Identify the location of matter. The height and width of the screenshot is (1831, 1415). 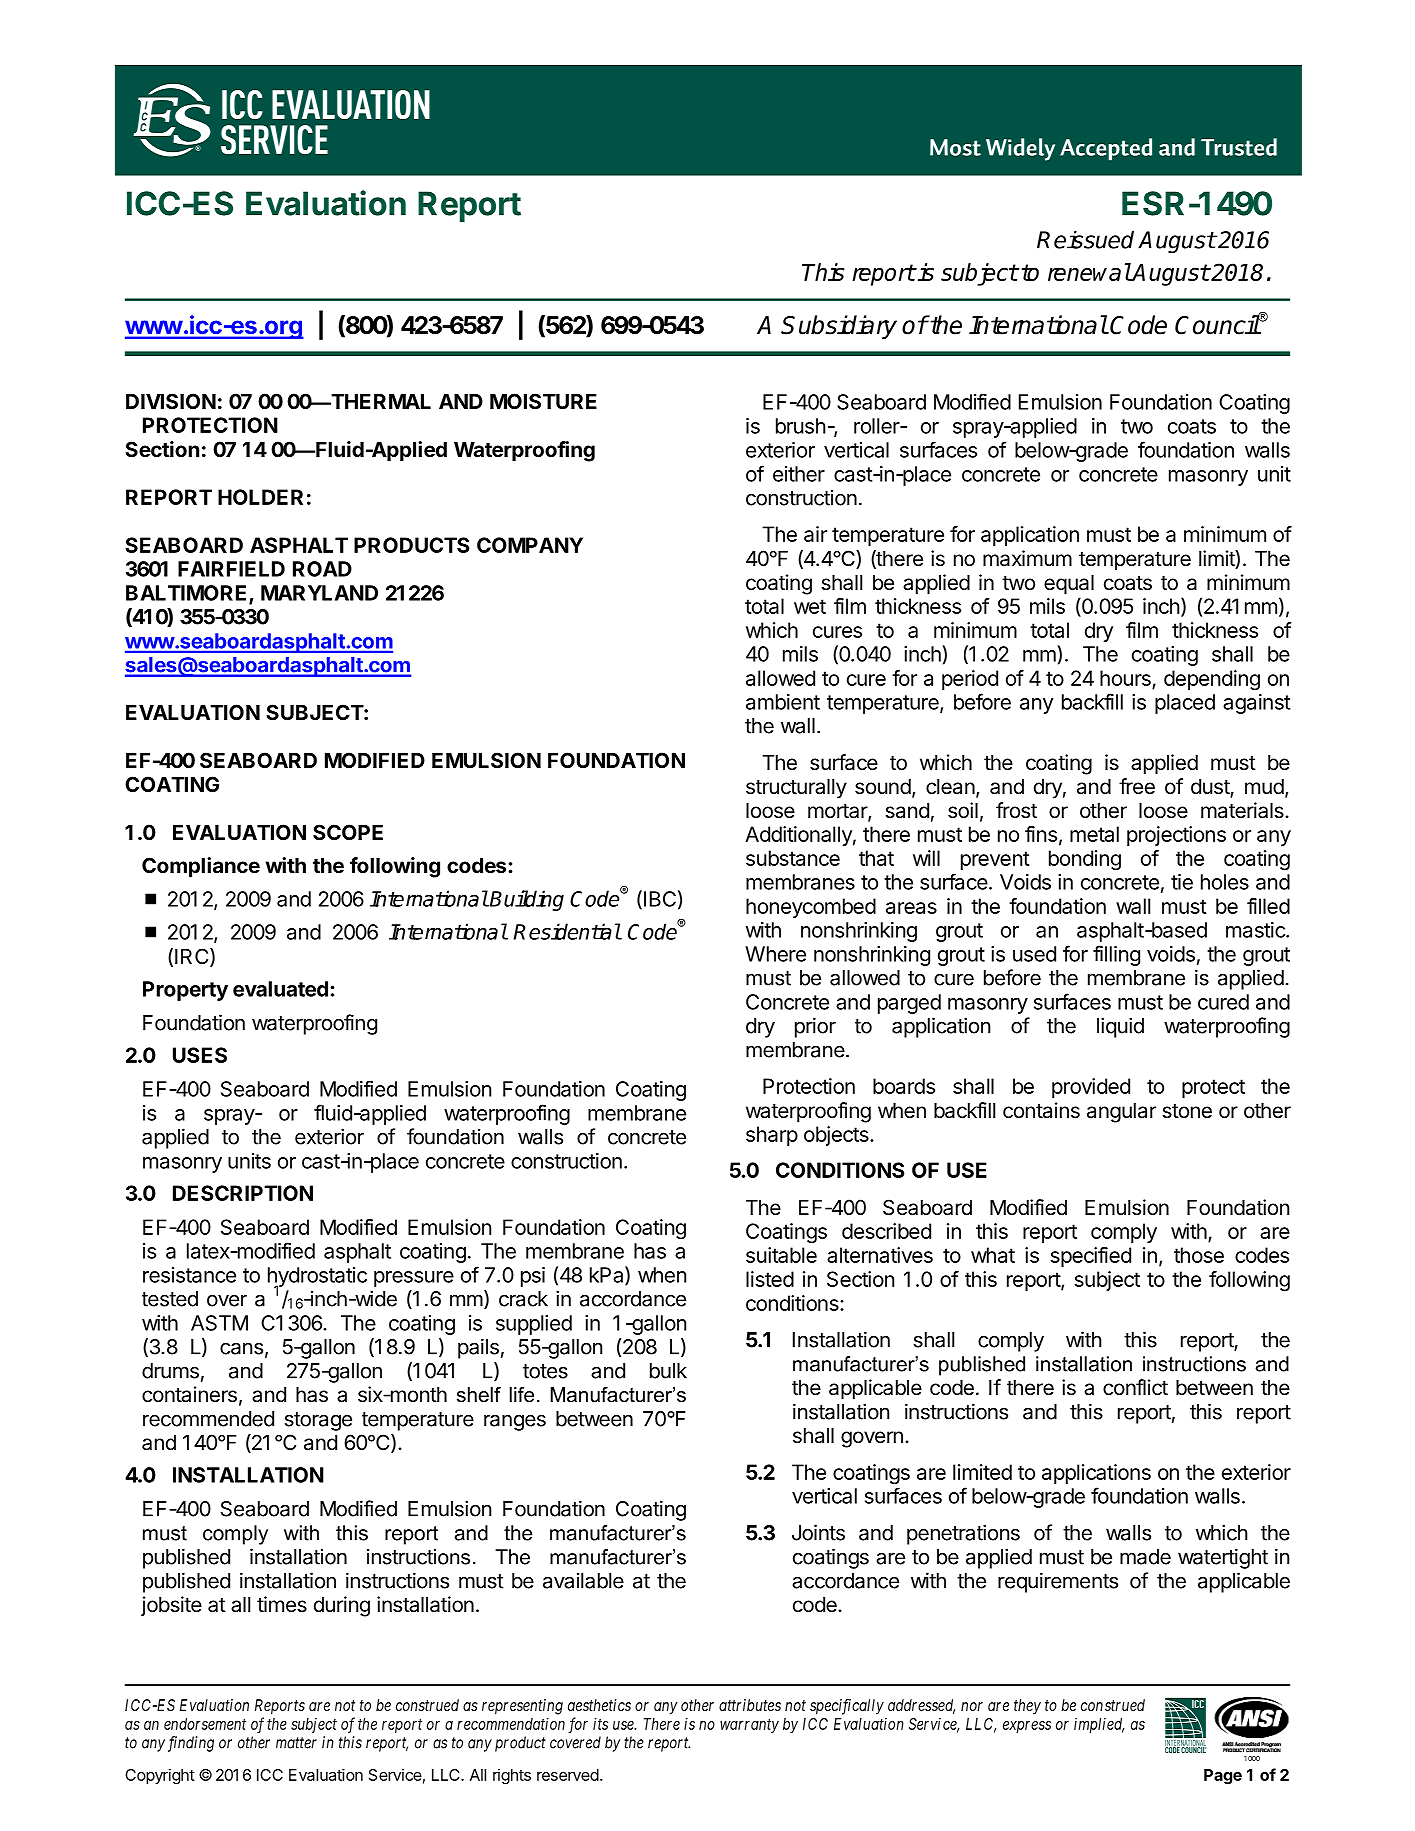
(296, 1743).
